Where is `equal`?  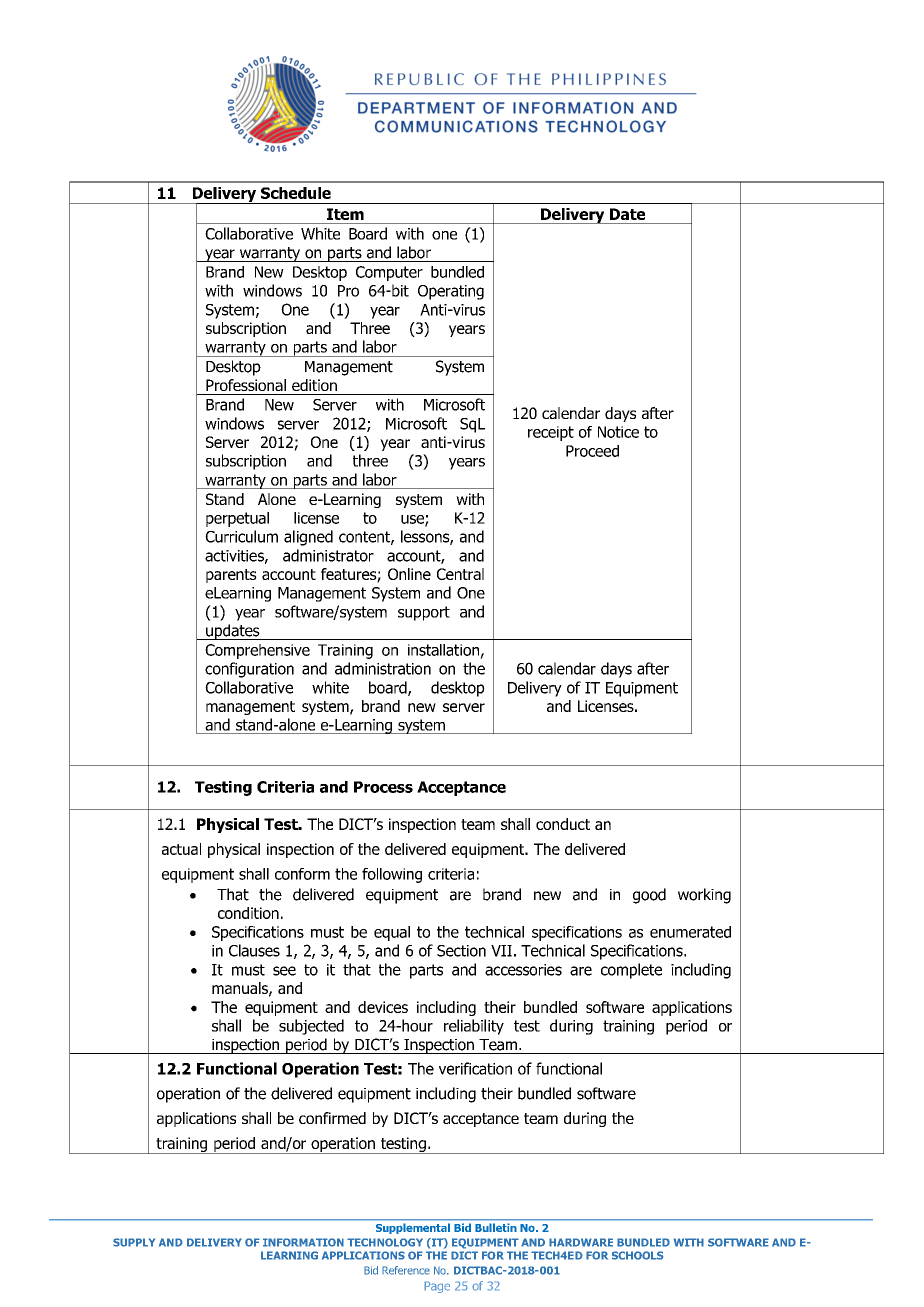 equal is located at coordinates (392, 933).
